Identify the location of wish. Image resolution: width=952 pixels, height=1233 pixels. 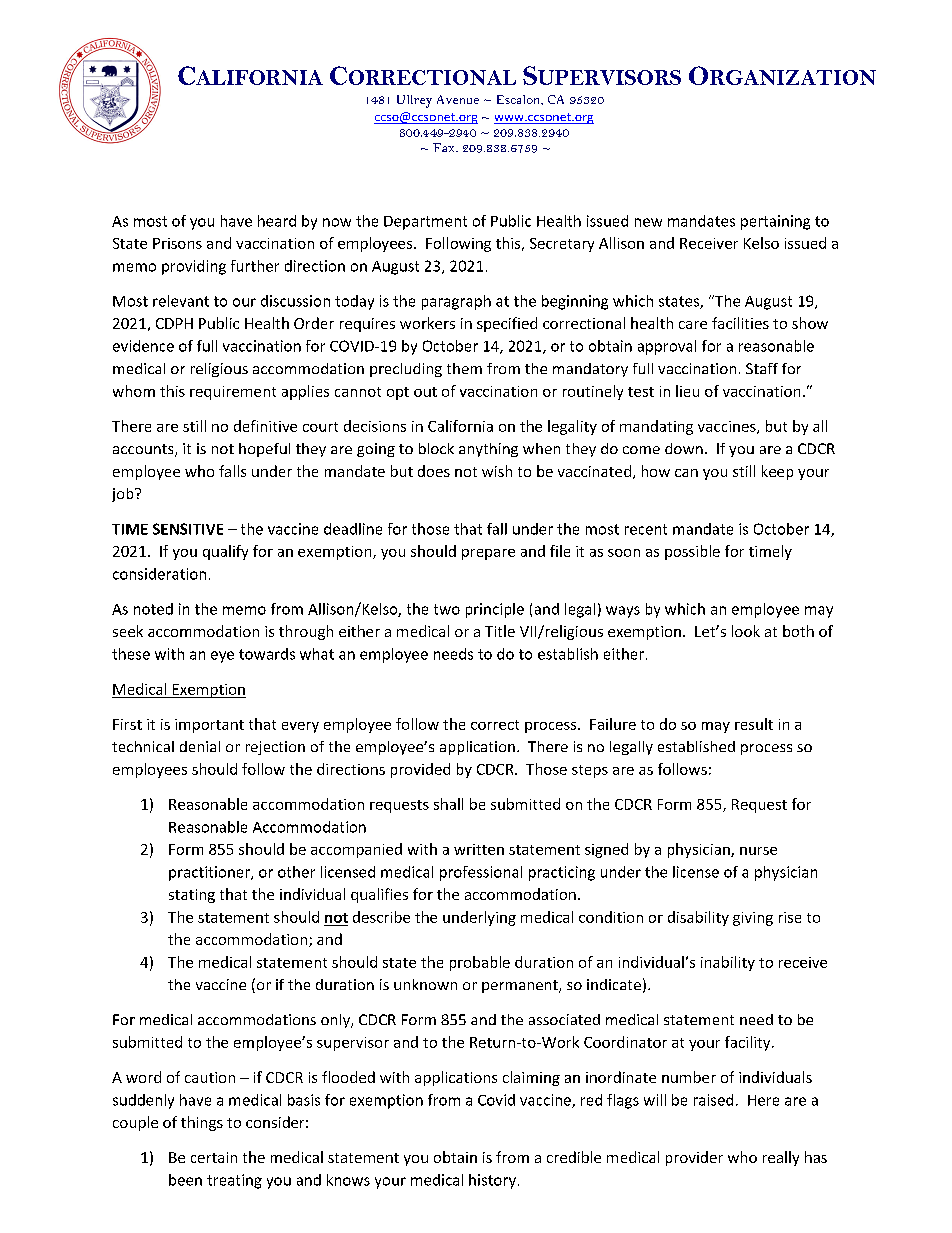
(497, 471).
